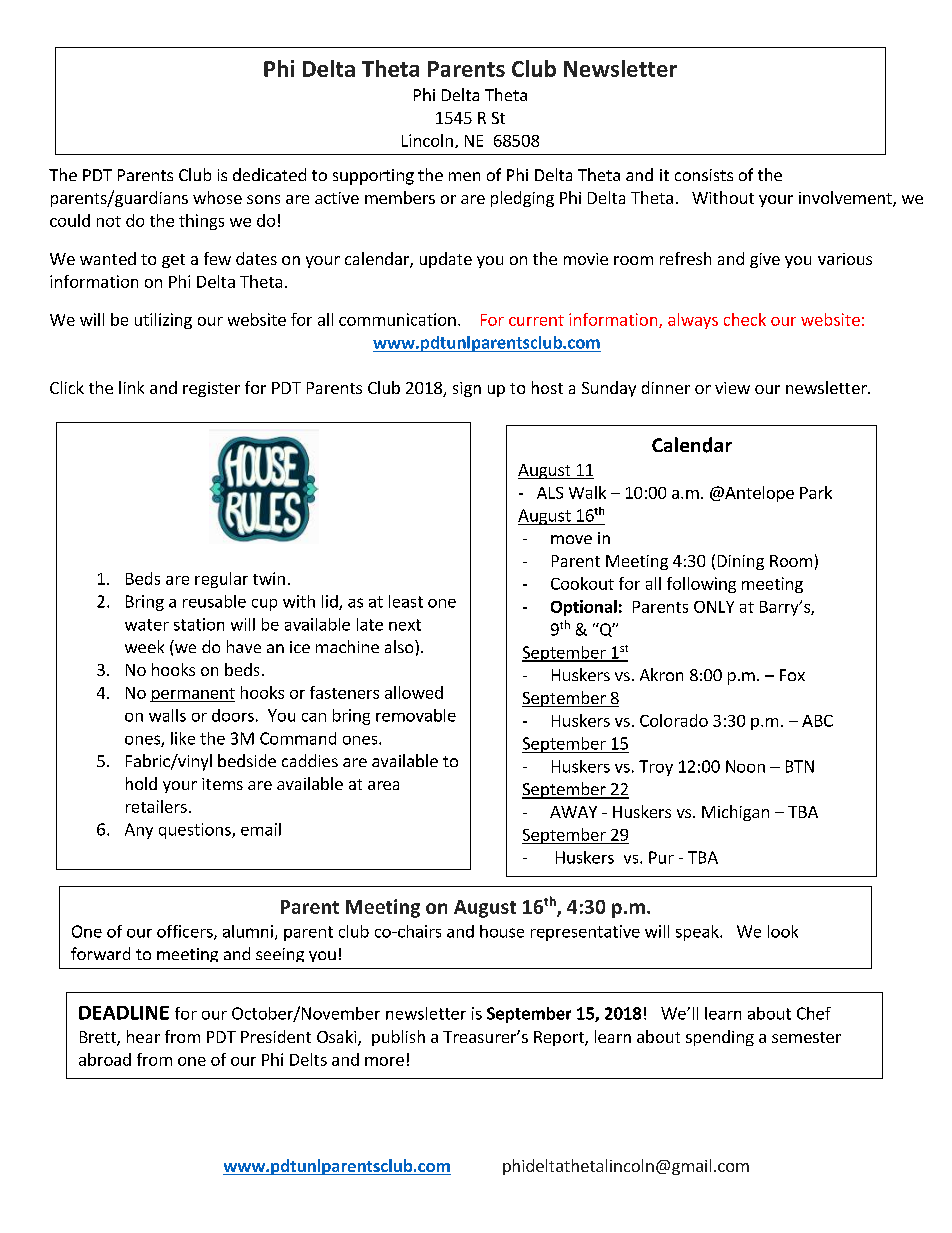  What do you see at coordinates (732, 388) in the screenshot?
I see `view` at bounding box center [732, 388].
